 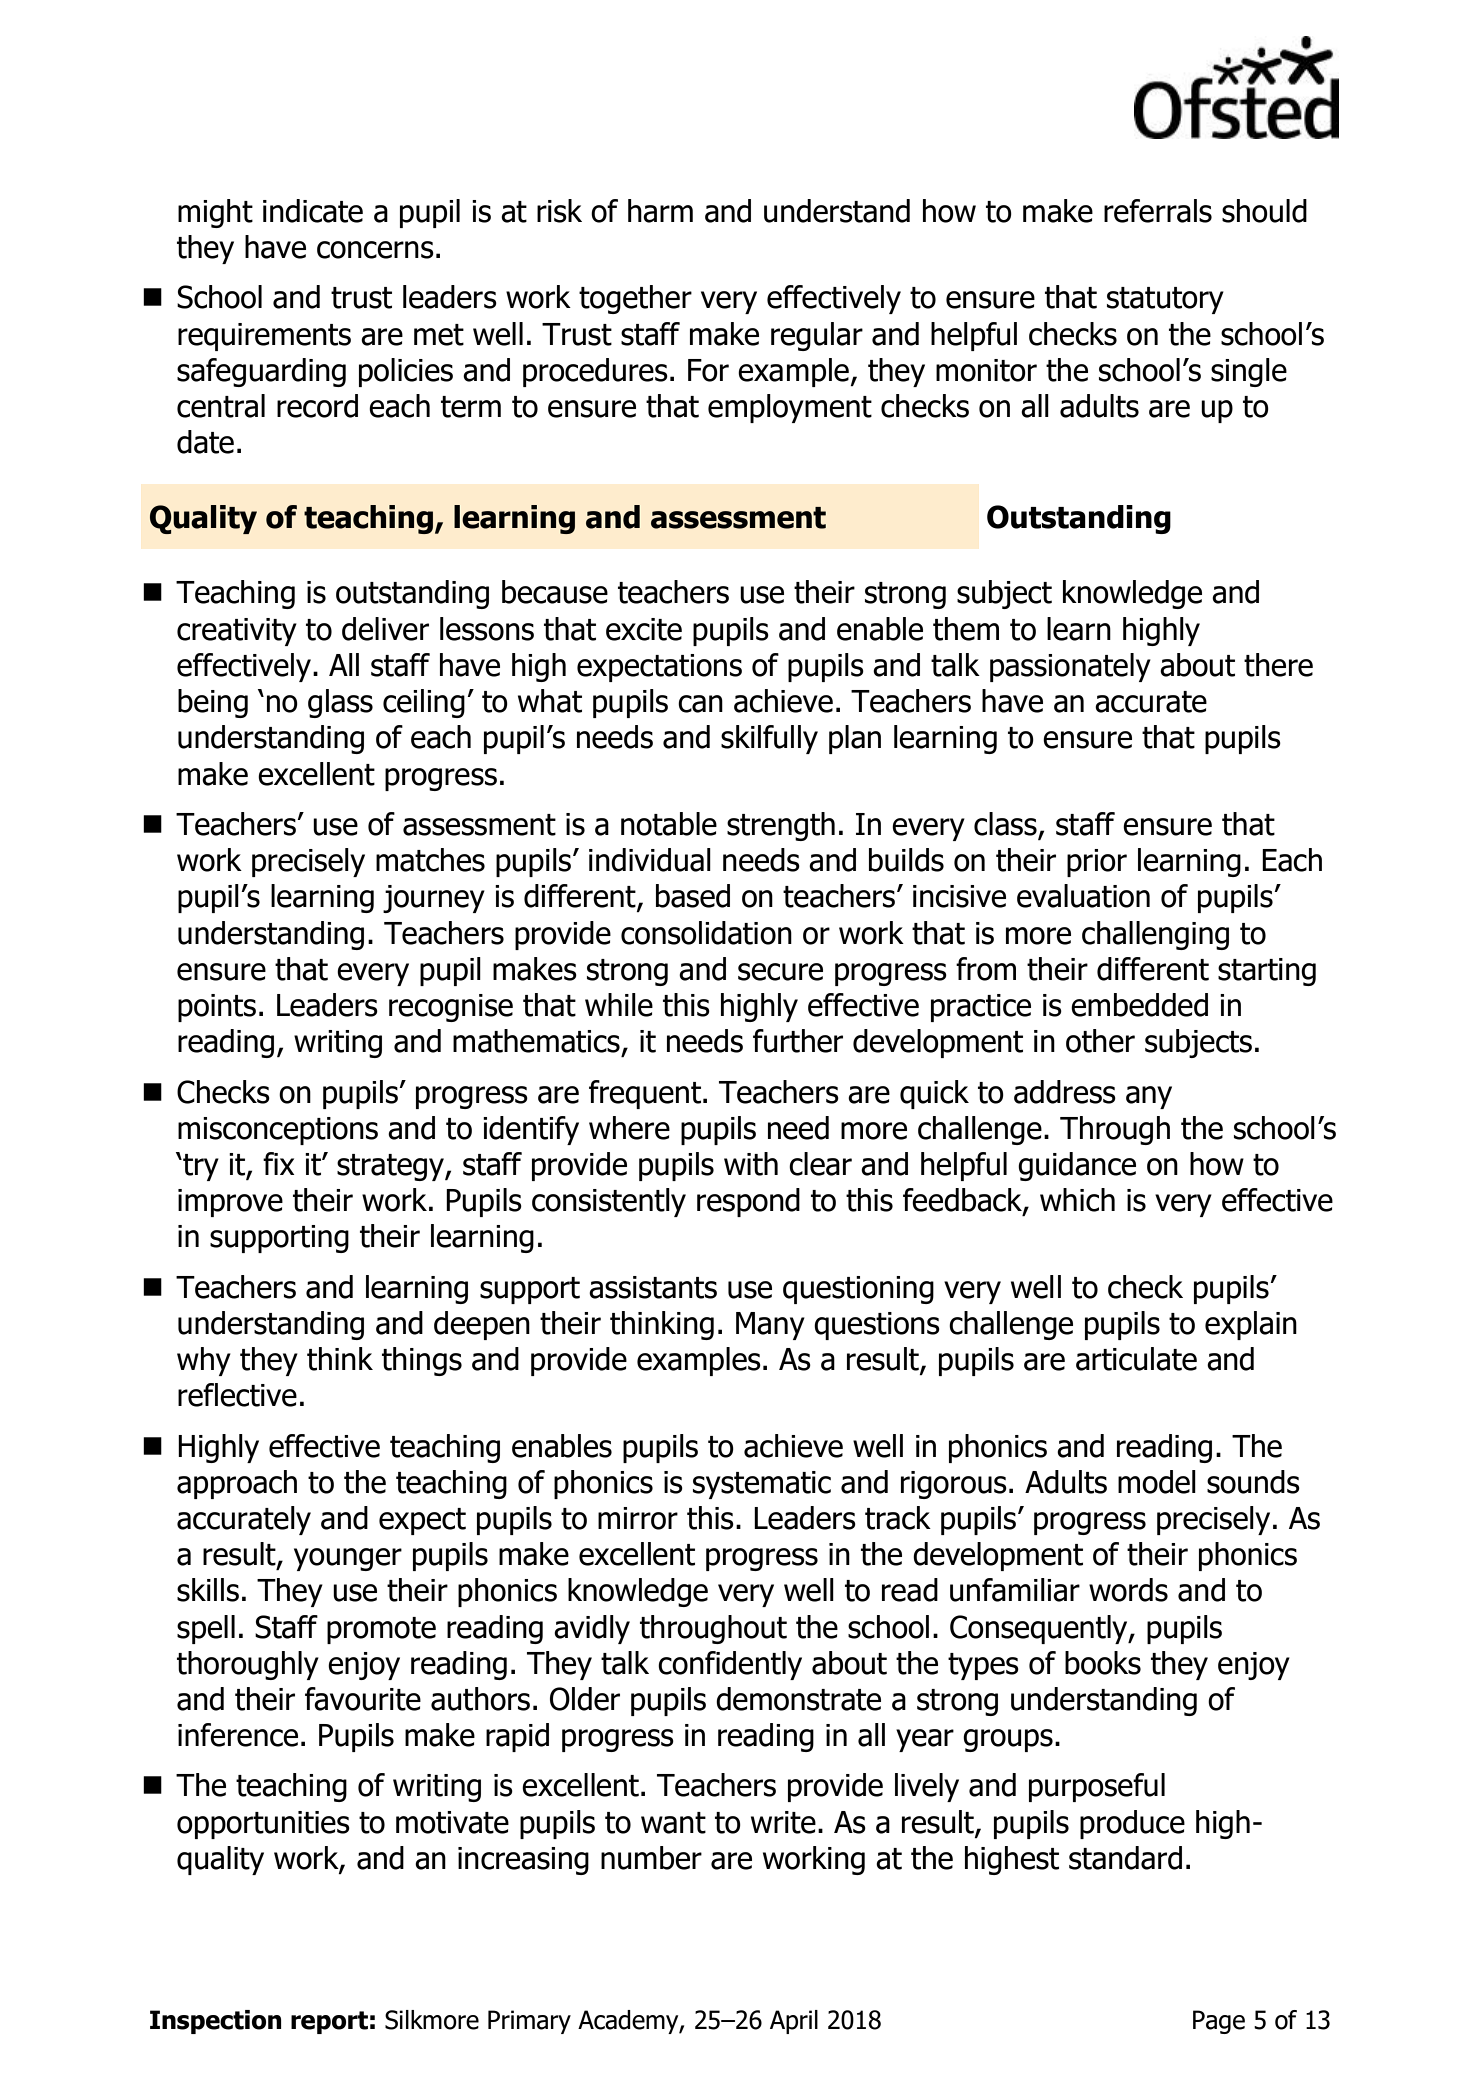 I want to click on glass, so click(x=340, y=703).
